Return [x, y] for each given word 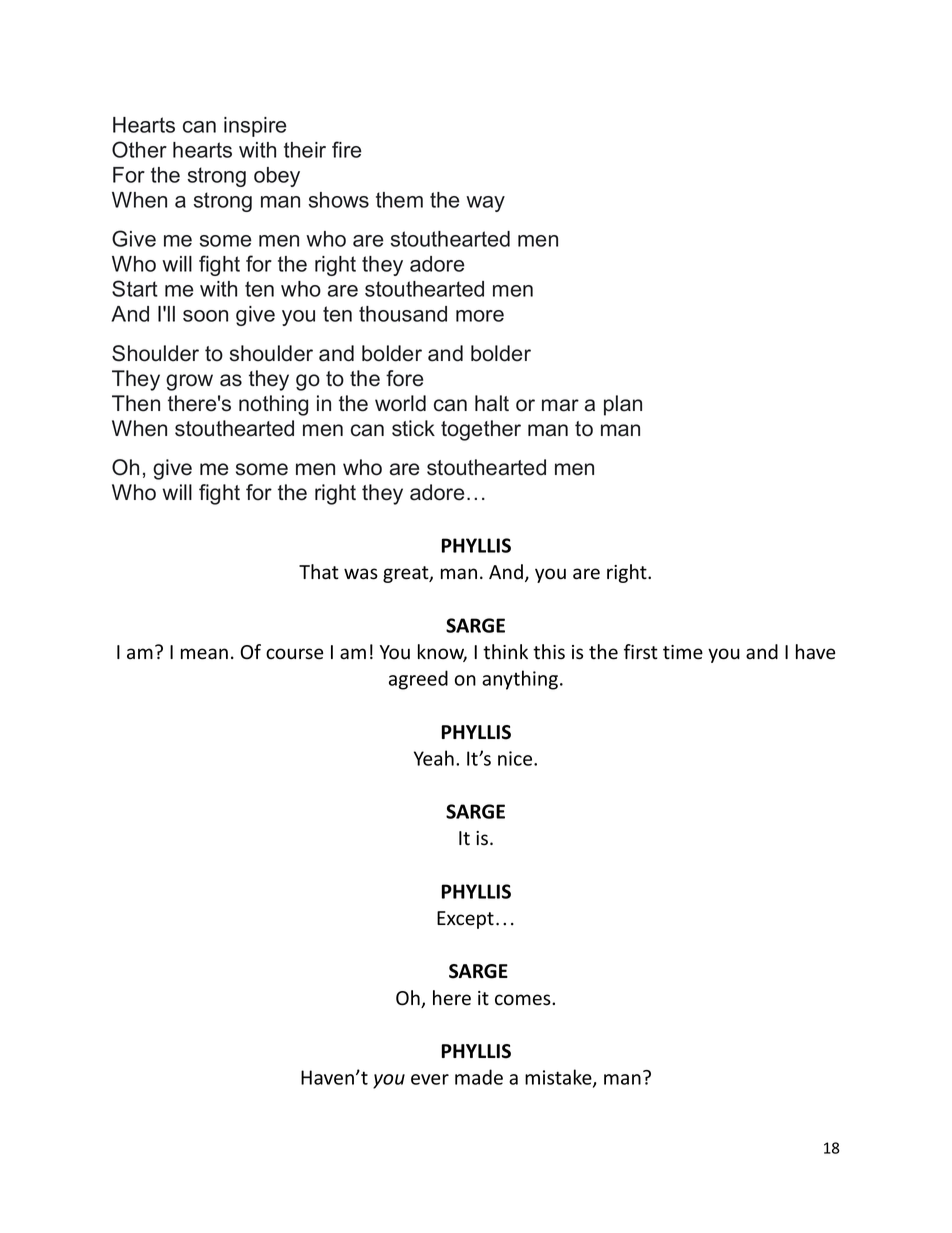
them [399, 200]
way [485, 204]
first [641, 652]
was [361, 574]
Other [139, 149]
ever [430, 1079]
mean [204, 654]
